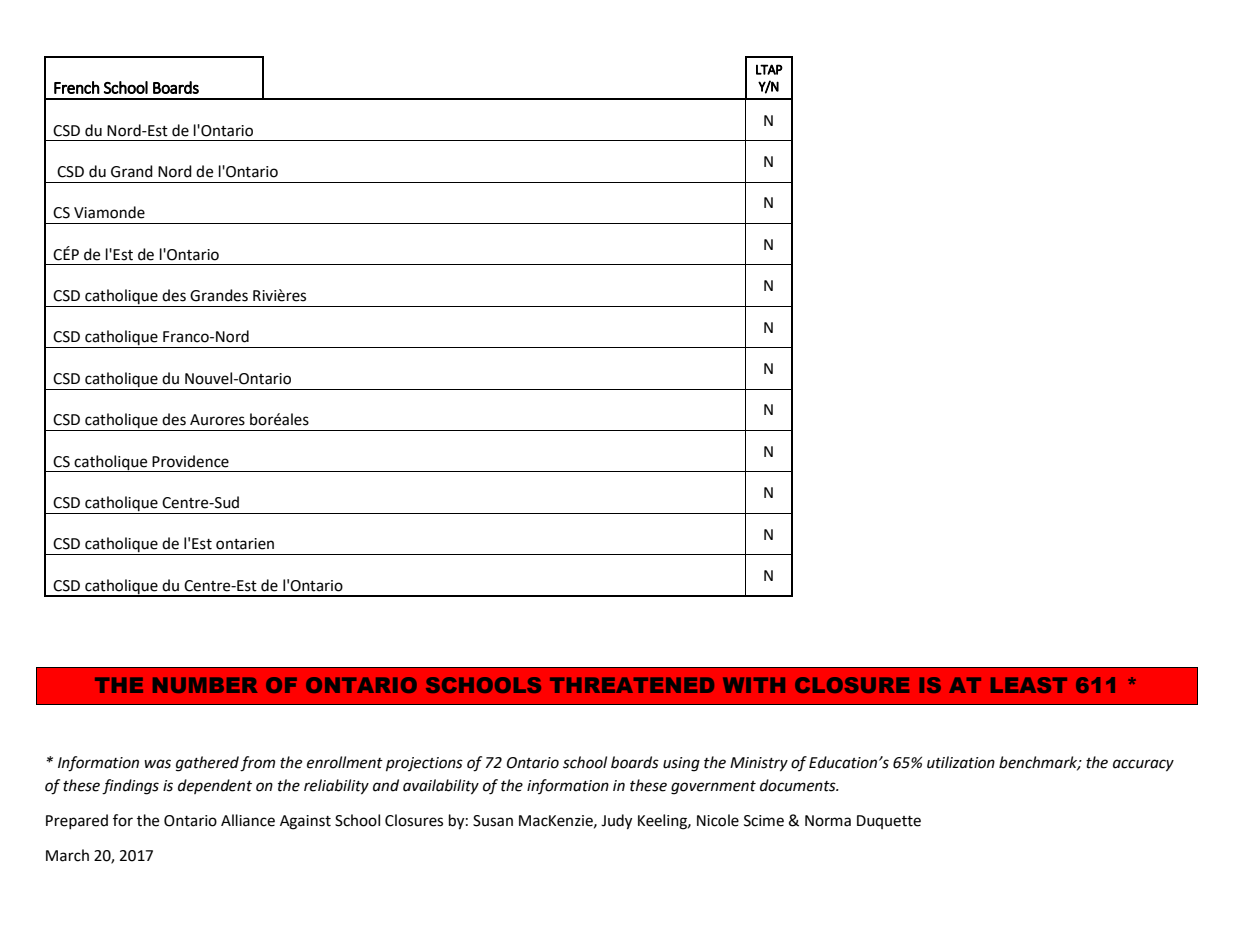  Describe the element at coordinates (1029, 685) in the screenshot. I see `LEAST` at that location.
